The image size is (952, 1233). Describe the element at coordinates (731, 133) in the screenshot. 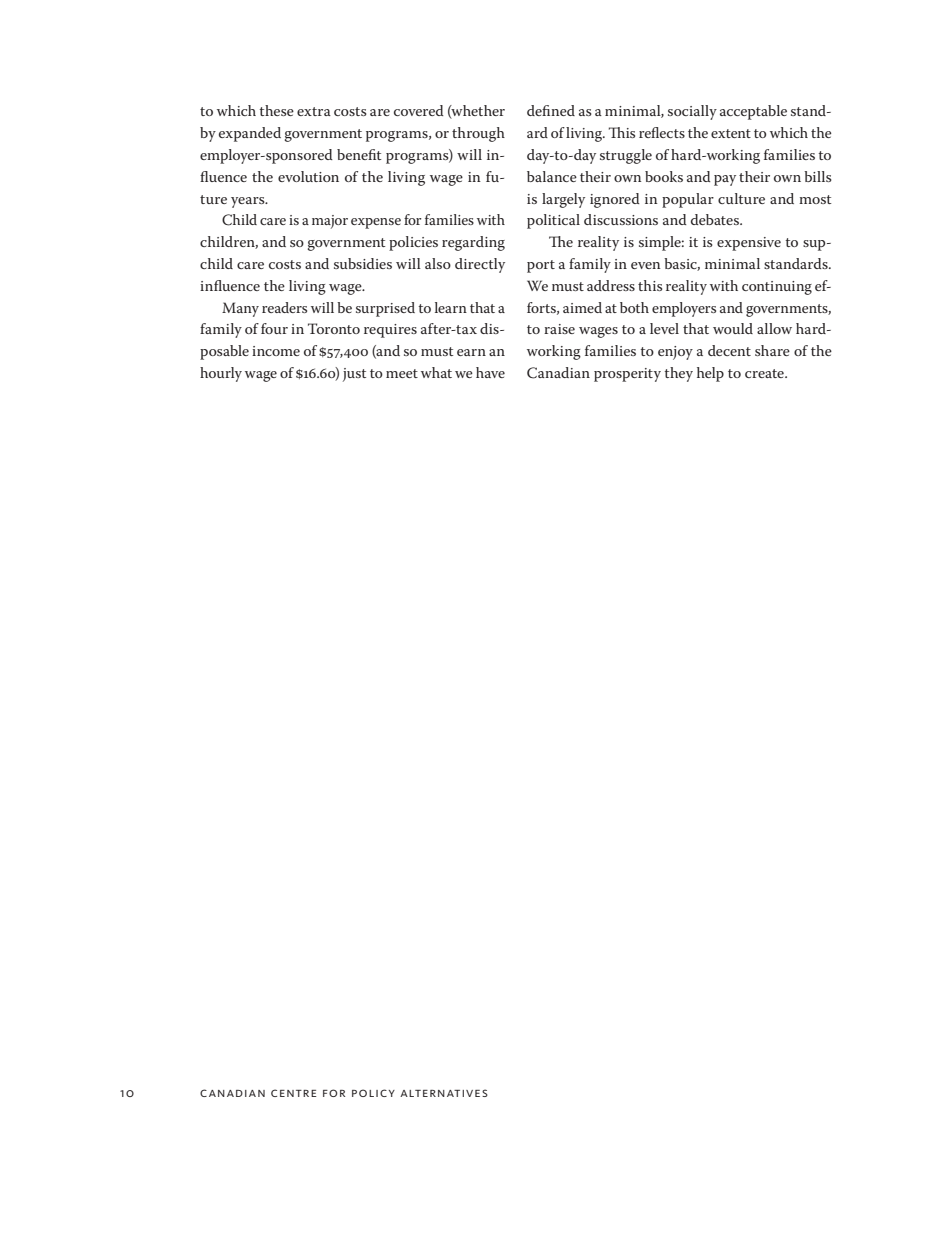

I see `extent` at that location.
